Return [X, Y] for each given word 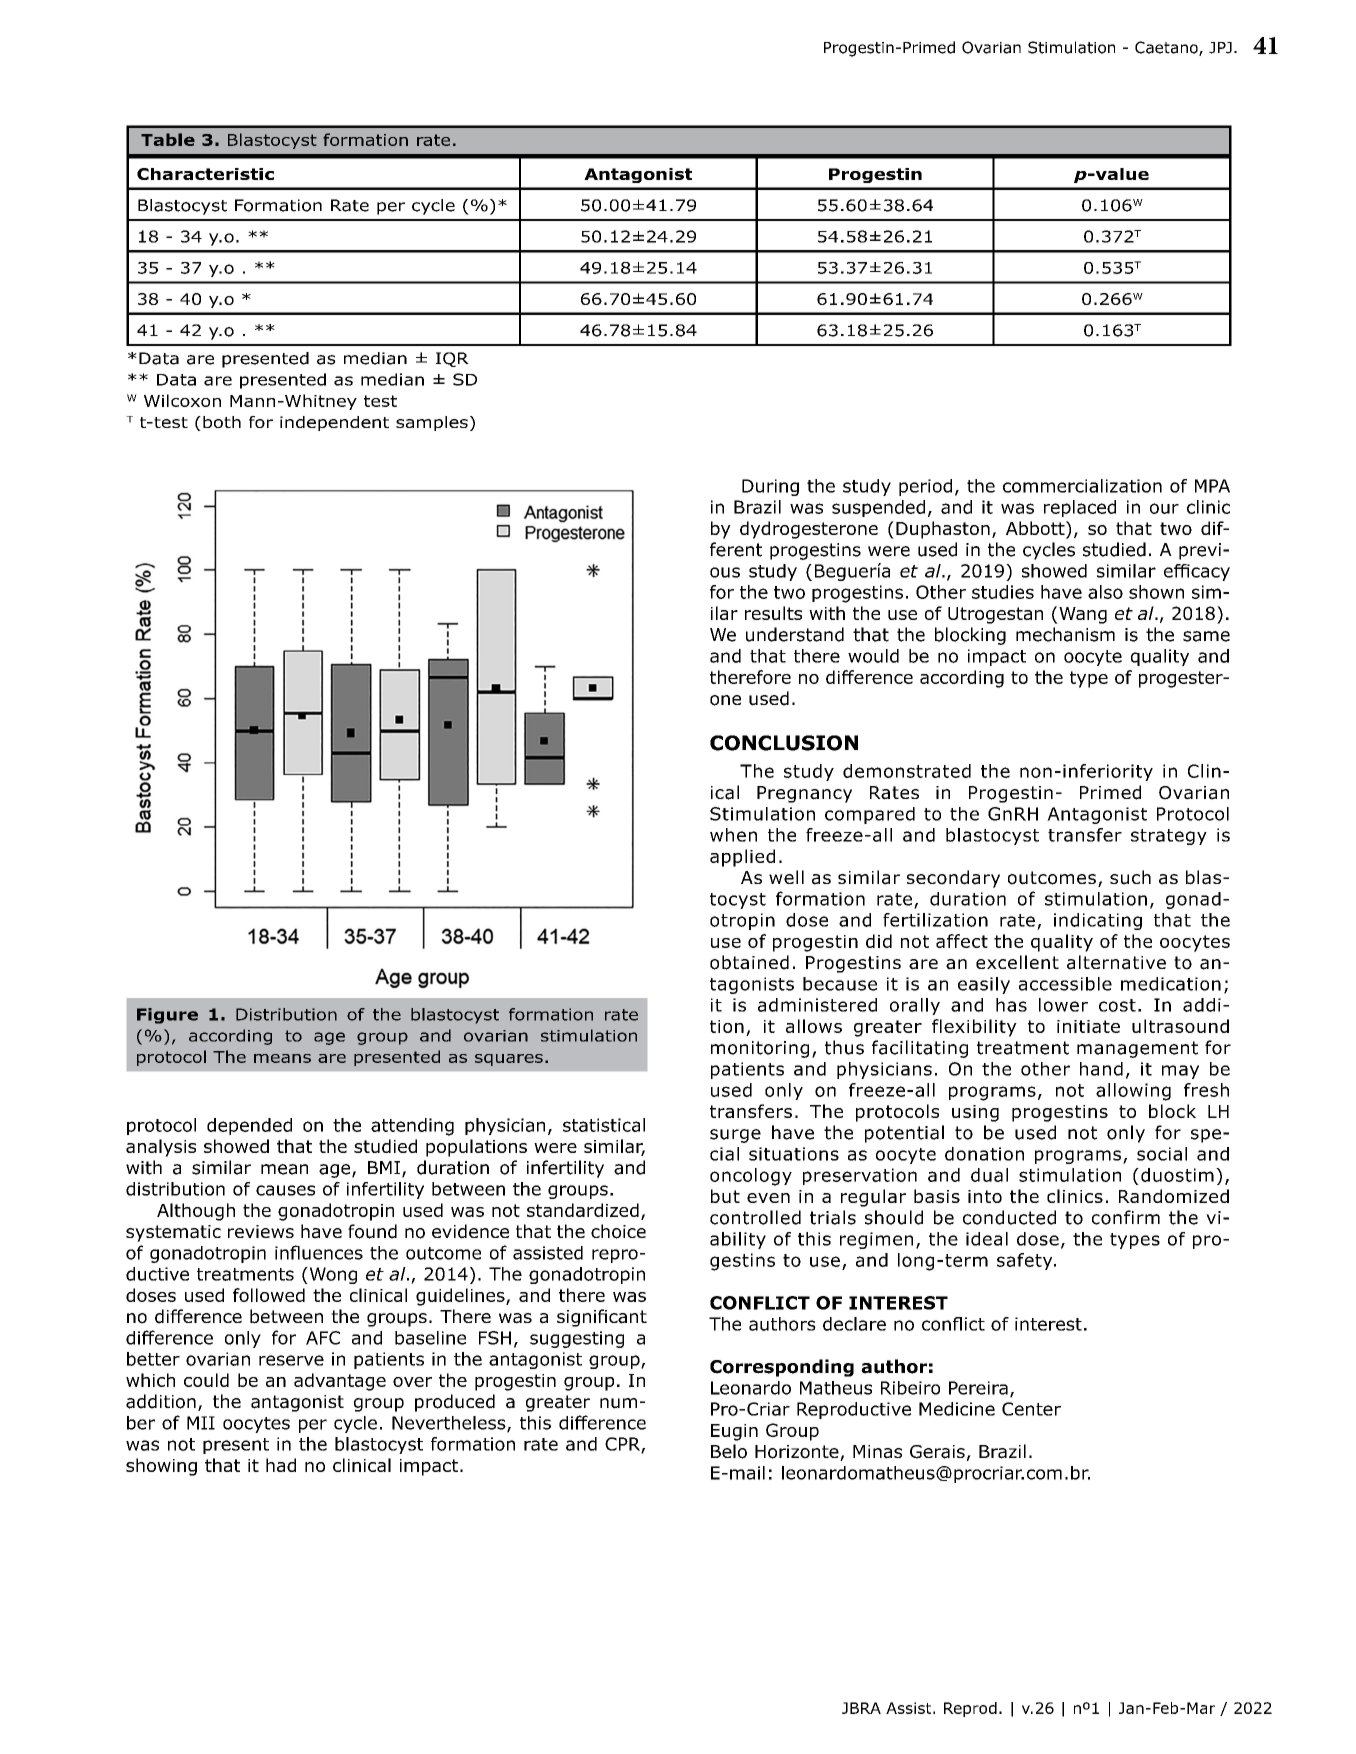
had [281, 1465]
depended [249, 1126]
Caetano [1167, 48]
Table [168, 139]
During [770, 487]
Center [1031, 1409]
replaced [1080, 508]
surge [735, 1136]
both [222, 422]
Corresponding [782, 1368]
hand [1101, 1069]
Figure [167, 1016]
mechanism [1065, 634]
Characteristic [205, 174]
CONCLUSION [784, 743]
